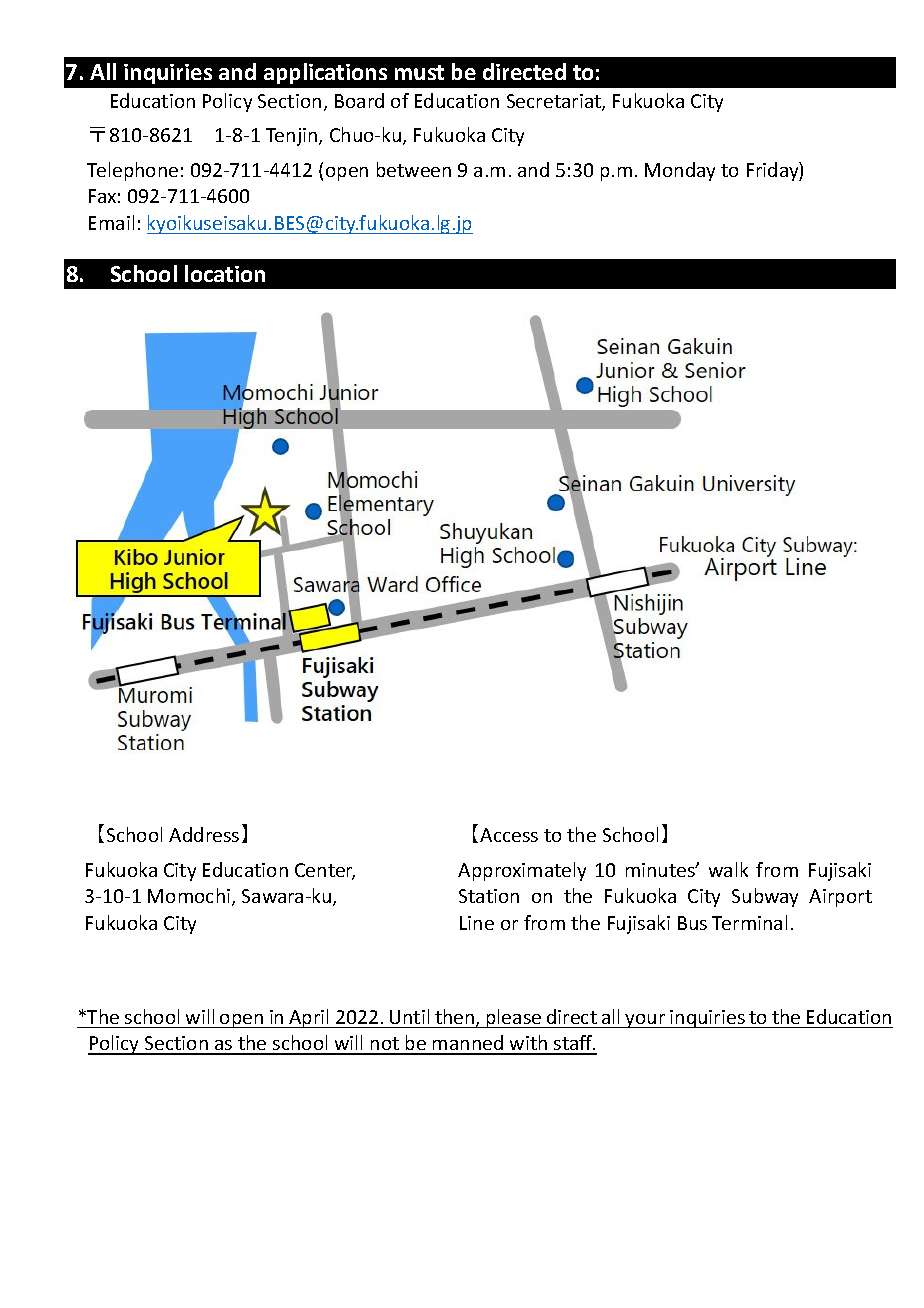 This image has height=1308, width=924. I want to click on must, so click(419, 72).
